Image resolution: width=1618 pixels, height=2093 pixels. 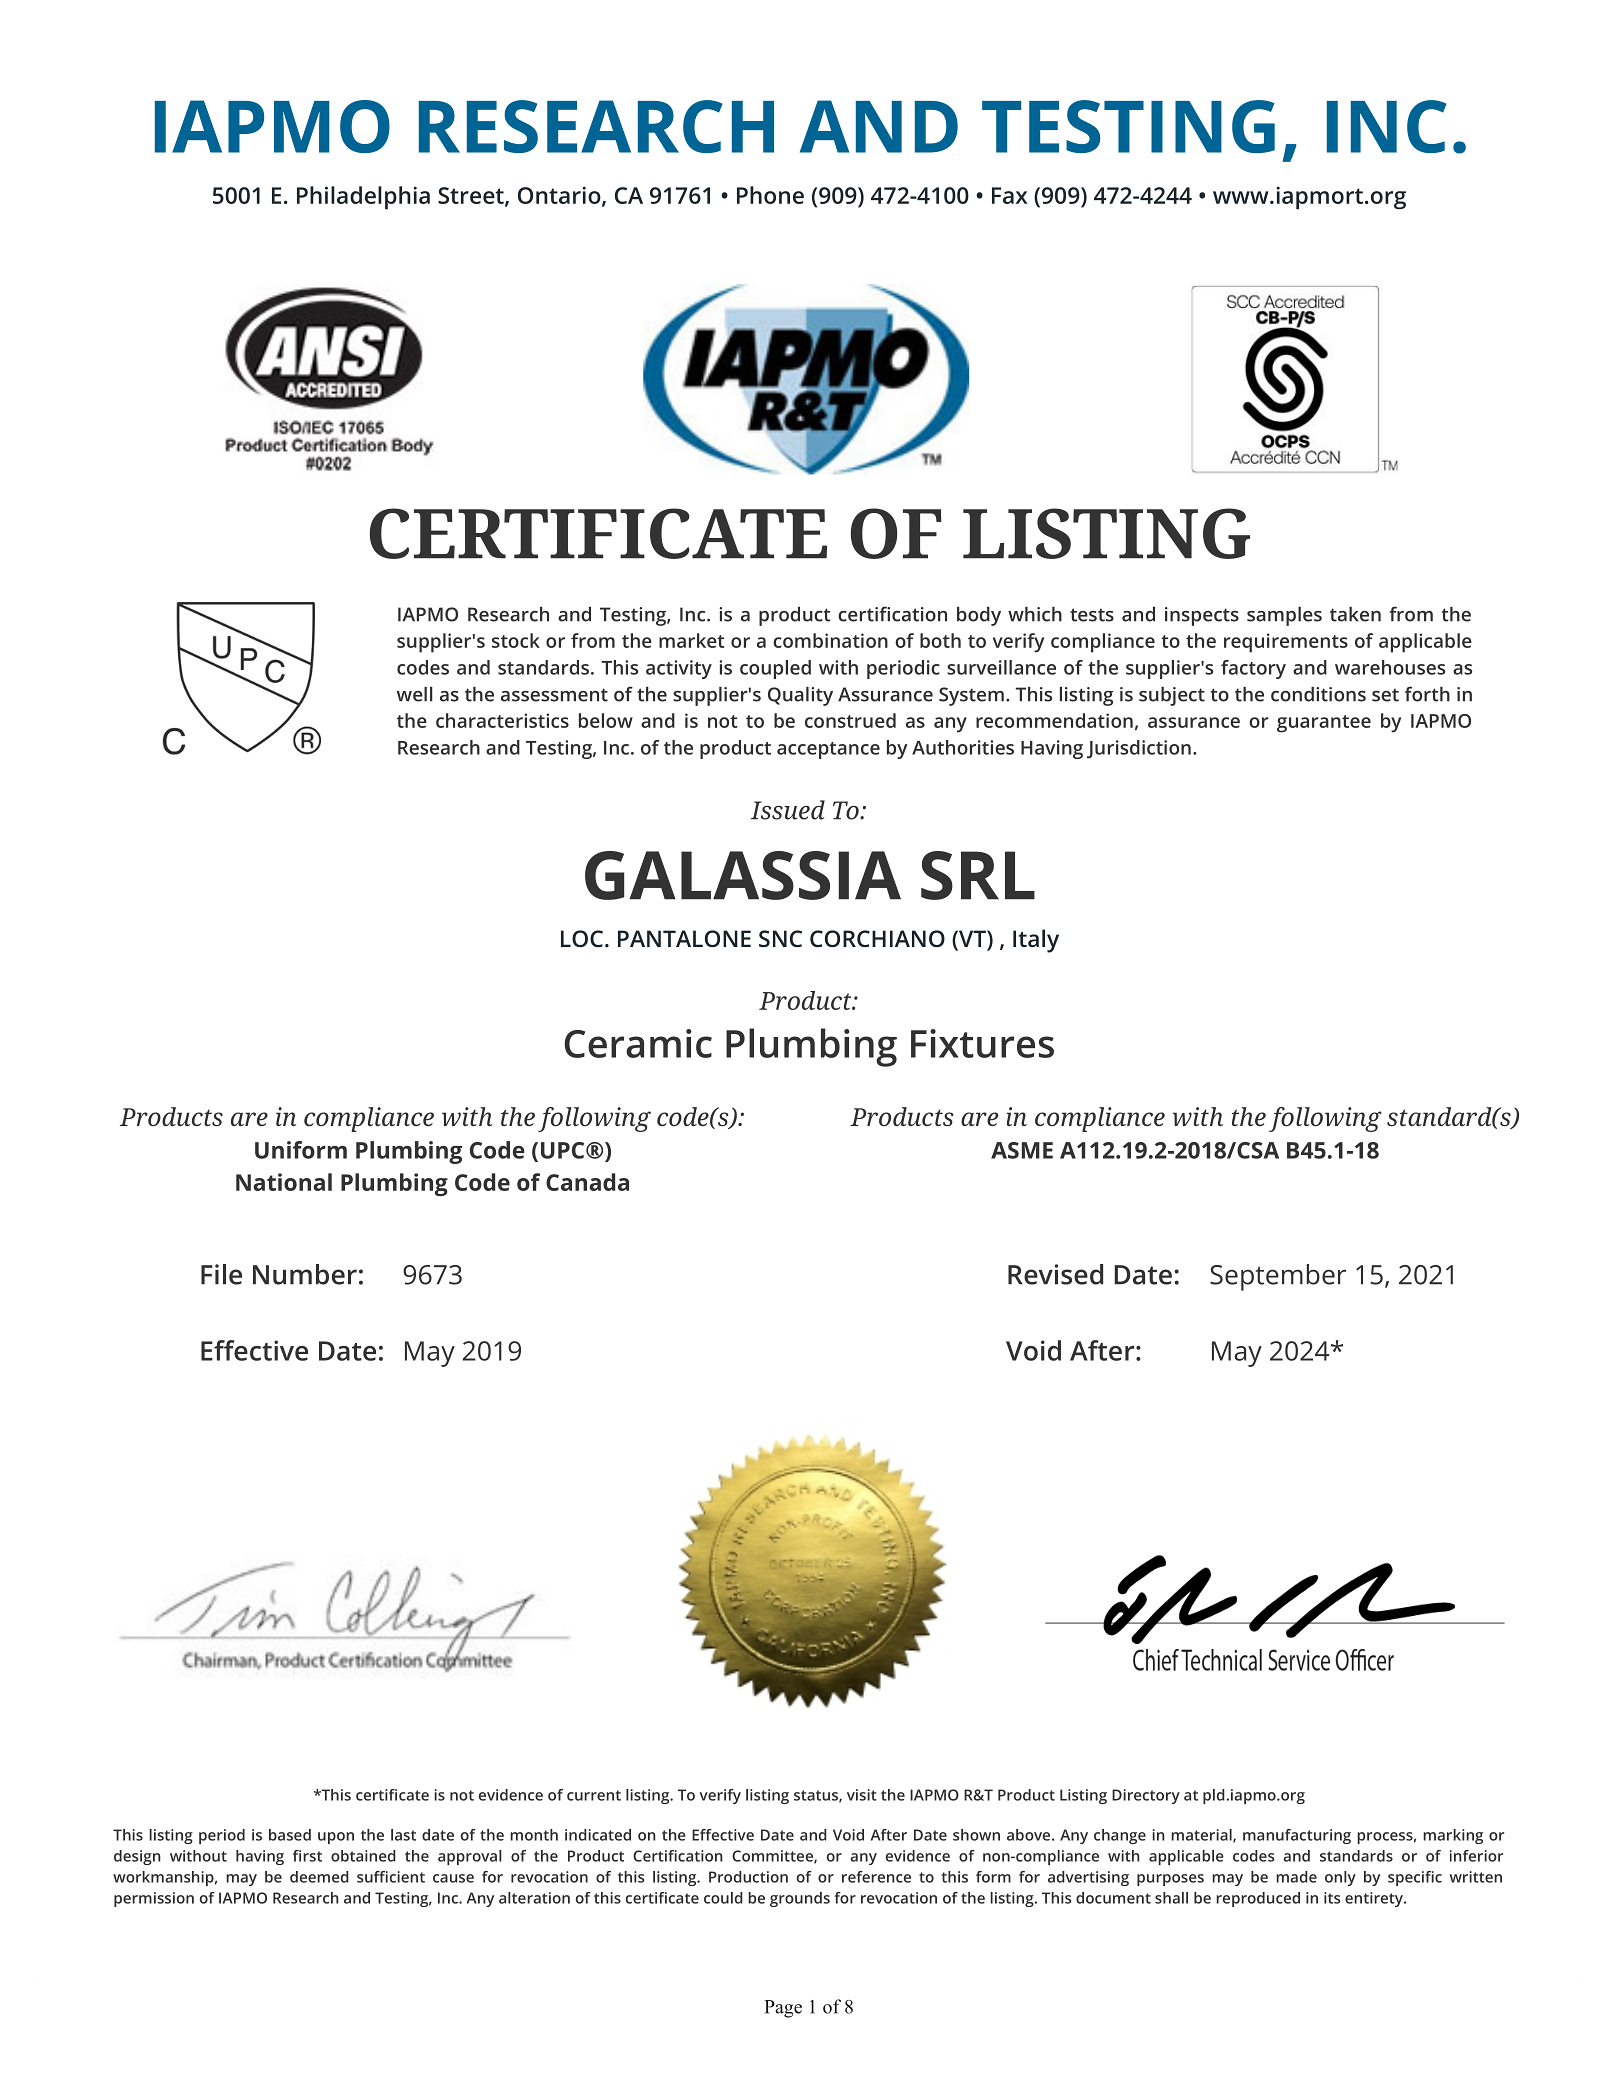 I want to click on visit, so click(x=862, y=1795).
